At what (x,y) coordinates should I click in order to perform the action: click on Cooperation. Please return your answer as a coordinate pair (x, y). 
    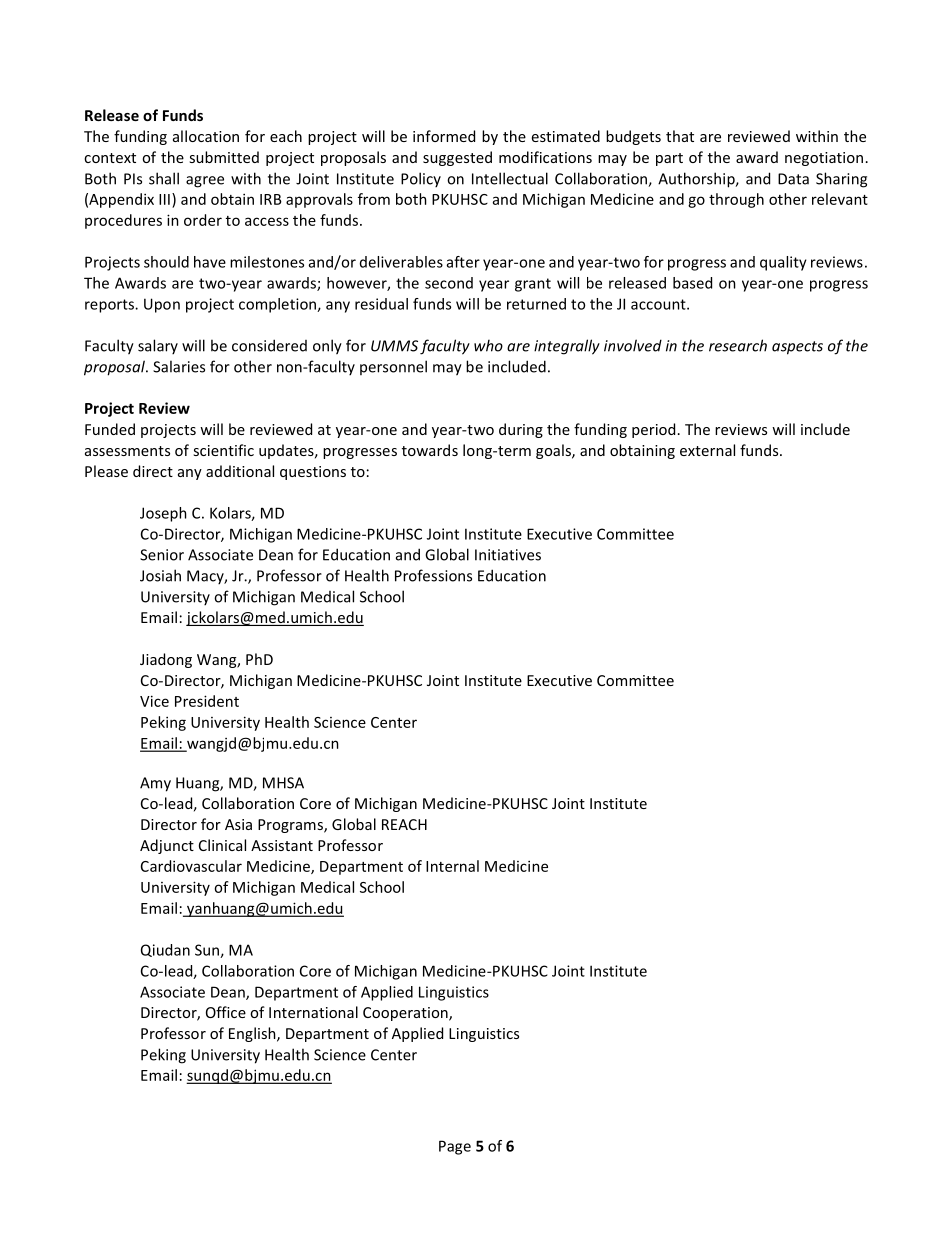
    Looking at the image, I should click on (406, 1014).
